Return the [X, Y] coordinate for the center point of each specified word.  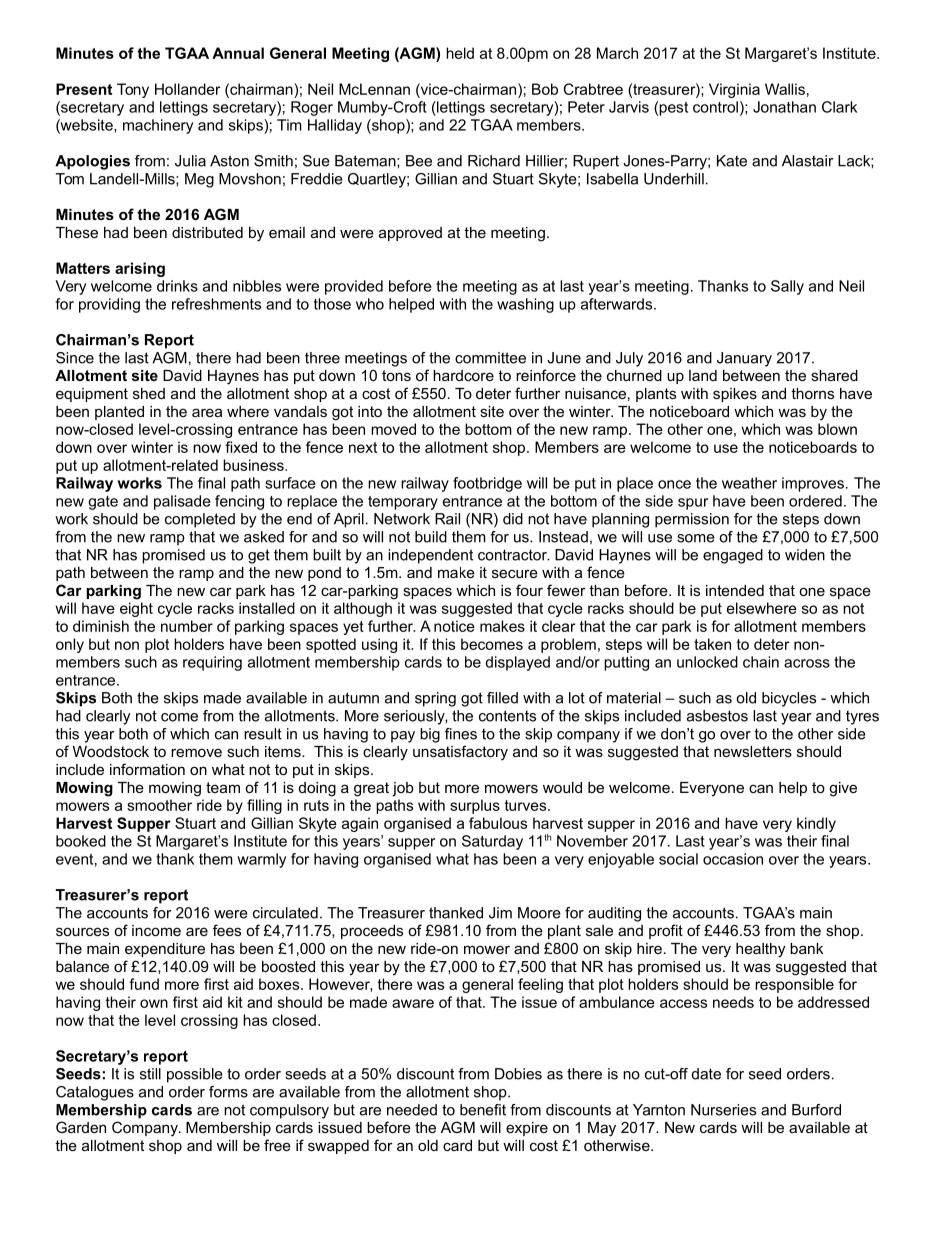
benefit [483, 1110]
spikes [735, 395]
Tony [133, 90]
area [207, 412]
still [150, 1074]
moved [393, 429]
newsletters [753, 751]
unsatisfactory [460, 753]
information [147, 769]
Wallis [785, 89]
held [460, 53]
